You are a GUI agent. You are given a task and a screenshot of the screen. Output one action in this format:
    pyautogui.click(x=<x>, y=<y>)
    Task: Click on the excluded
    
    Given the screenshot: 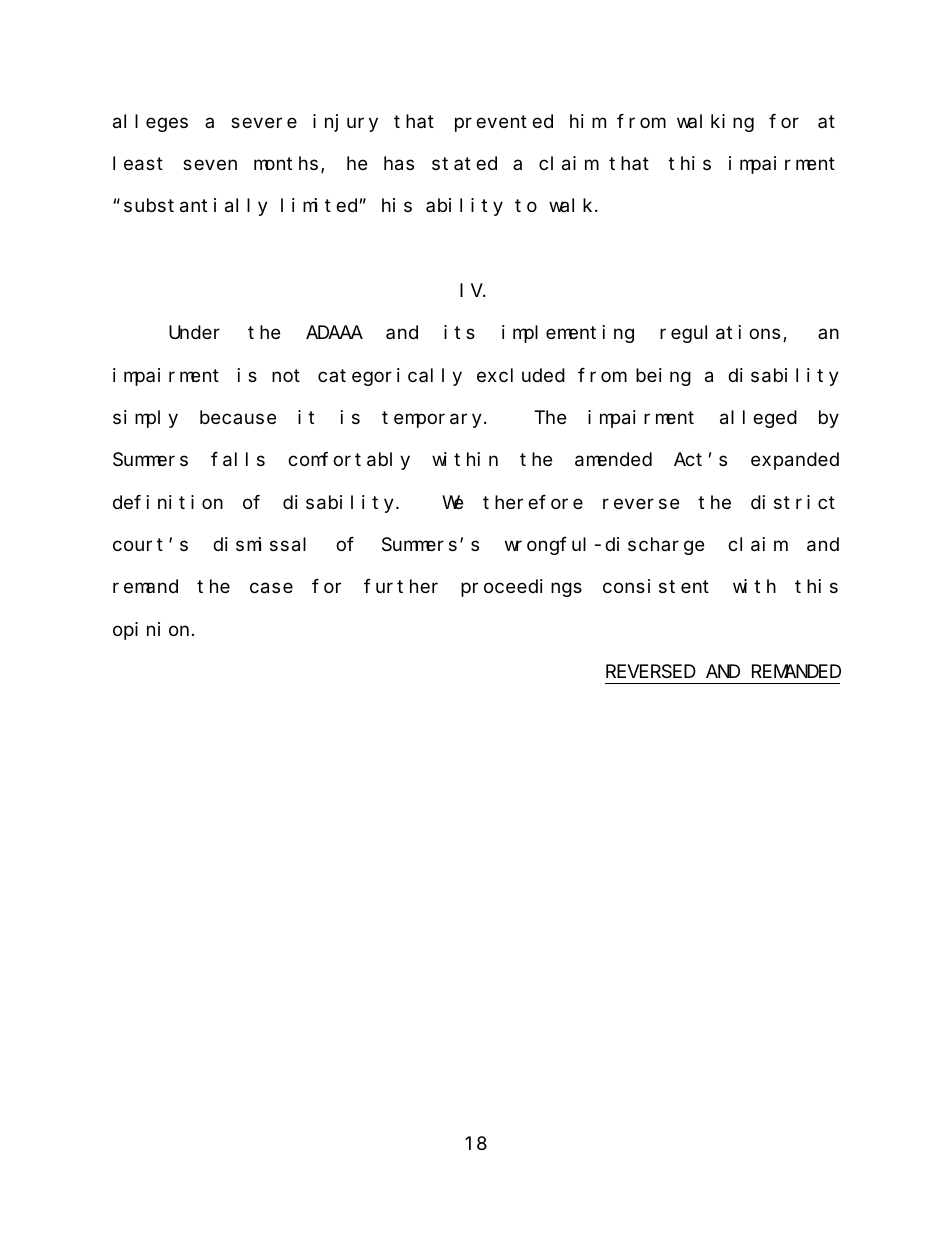 What is the action you would take?
    pyautogui.click(x=521, y=375)
